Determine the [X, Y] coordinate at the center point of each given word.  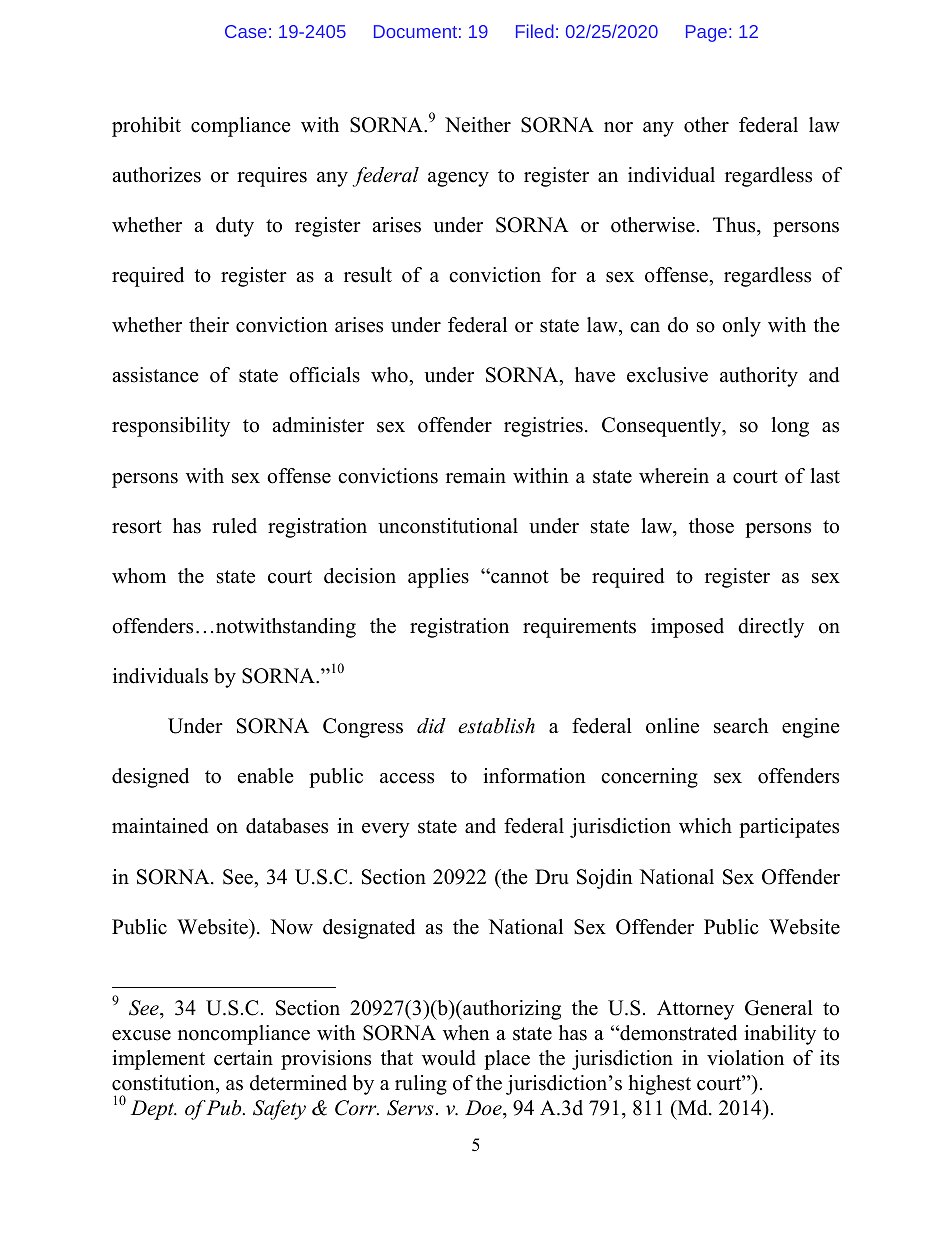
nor [618, 127]
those [711, 526]
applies [438, 578]
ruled [234, 526]
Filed [535, 31]
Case [246, 31]
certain [243, 1058]
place [507, 1060]
